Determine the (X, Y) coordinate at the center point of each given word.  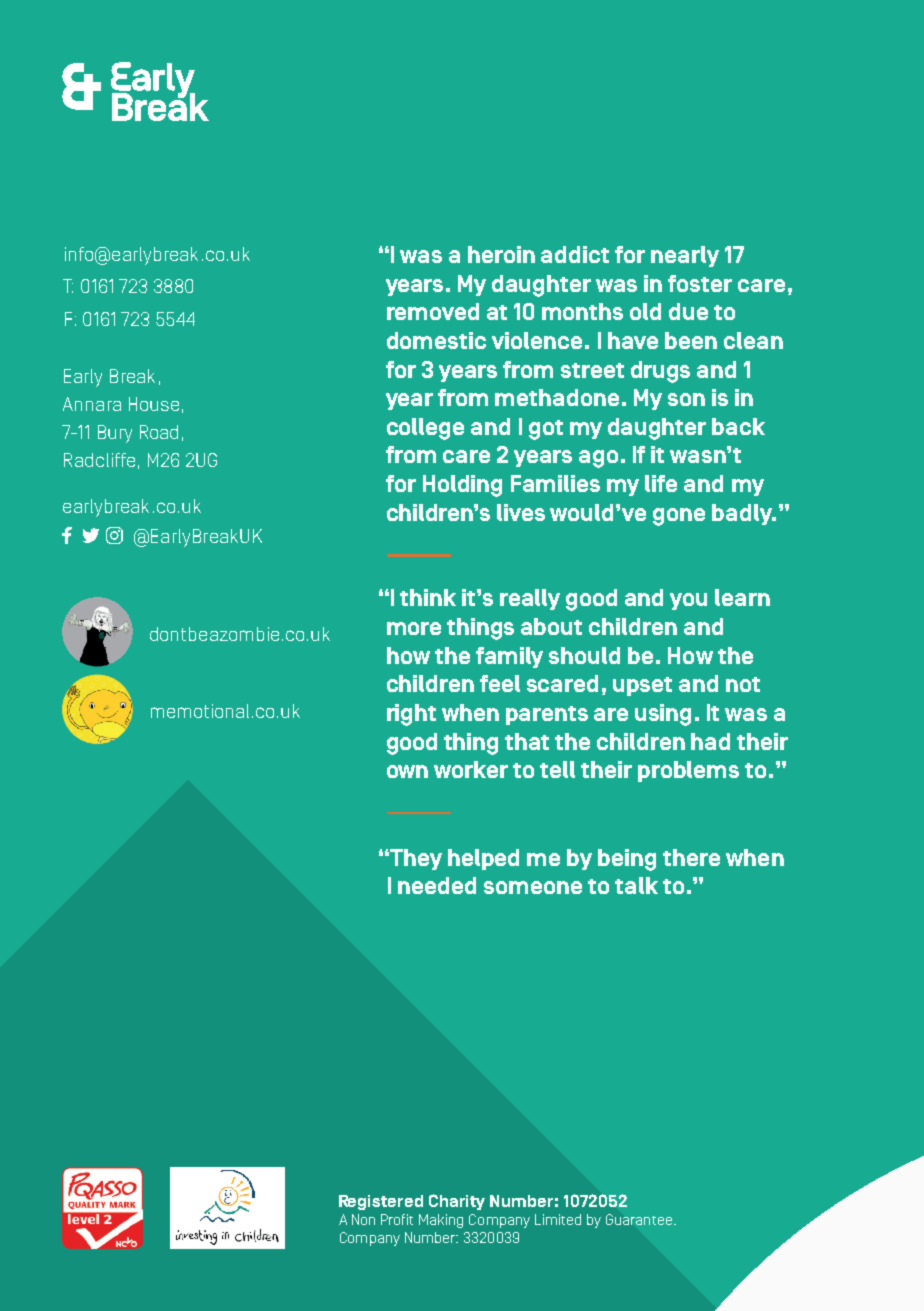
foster (700, 283)
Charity (457, 1202)
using (663, 715)
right (411, 715)
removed (433, 311)
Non (363, 1219)
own (407, 771)
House (154, 404)
